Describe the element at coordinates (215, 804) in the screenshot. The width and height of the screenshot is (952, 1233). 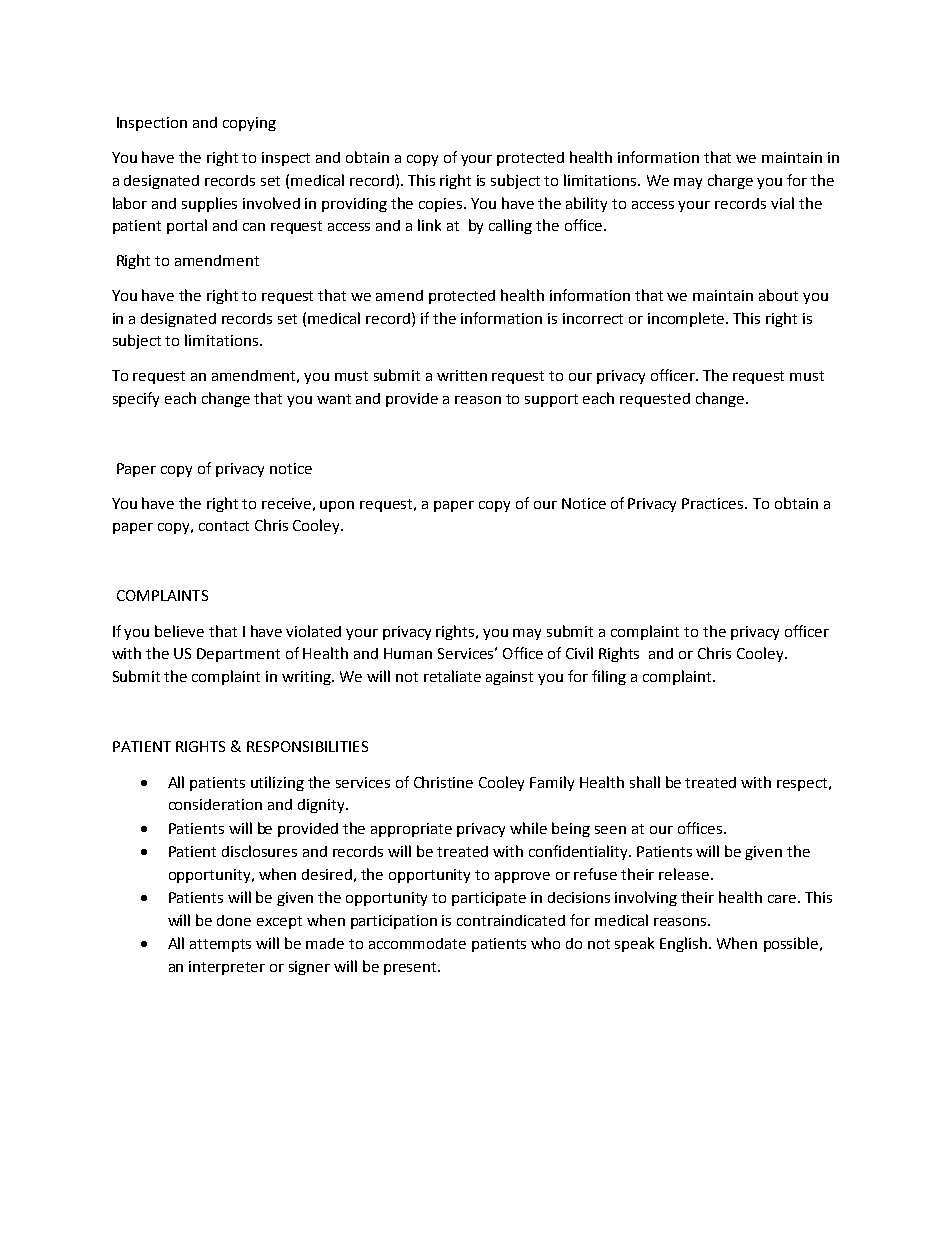
I see `consideration` at that location.
